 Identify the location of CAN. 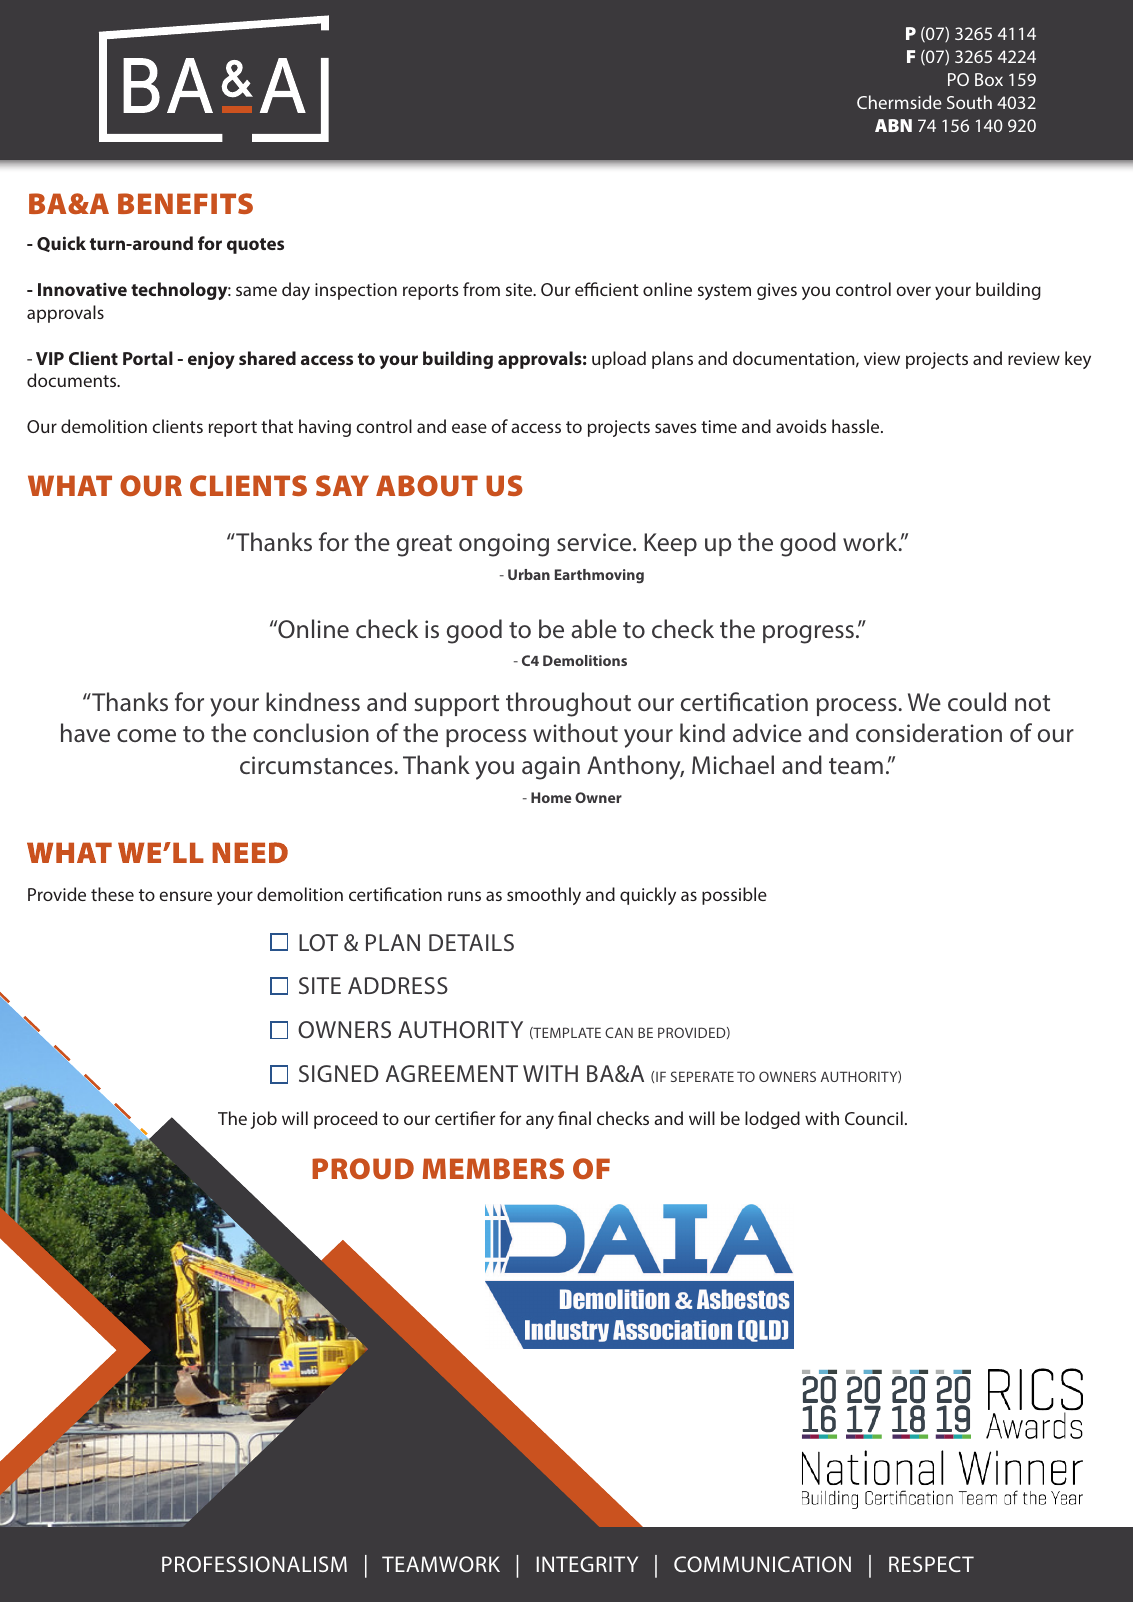
(619, 1032).
